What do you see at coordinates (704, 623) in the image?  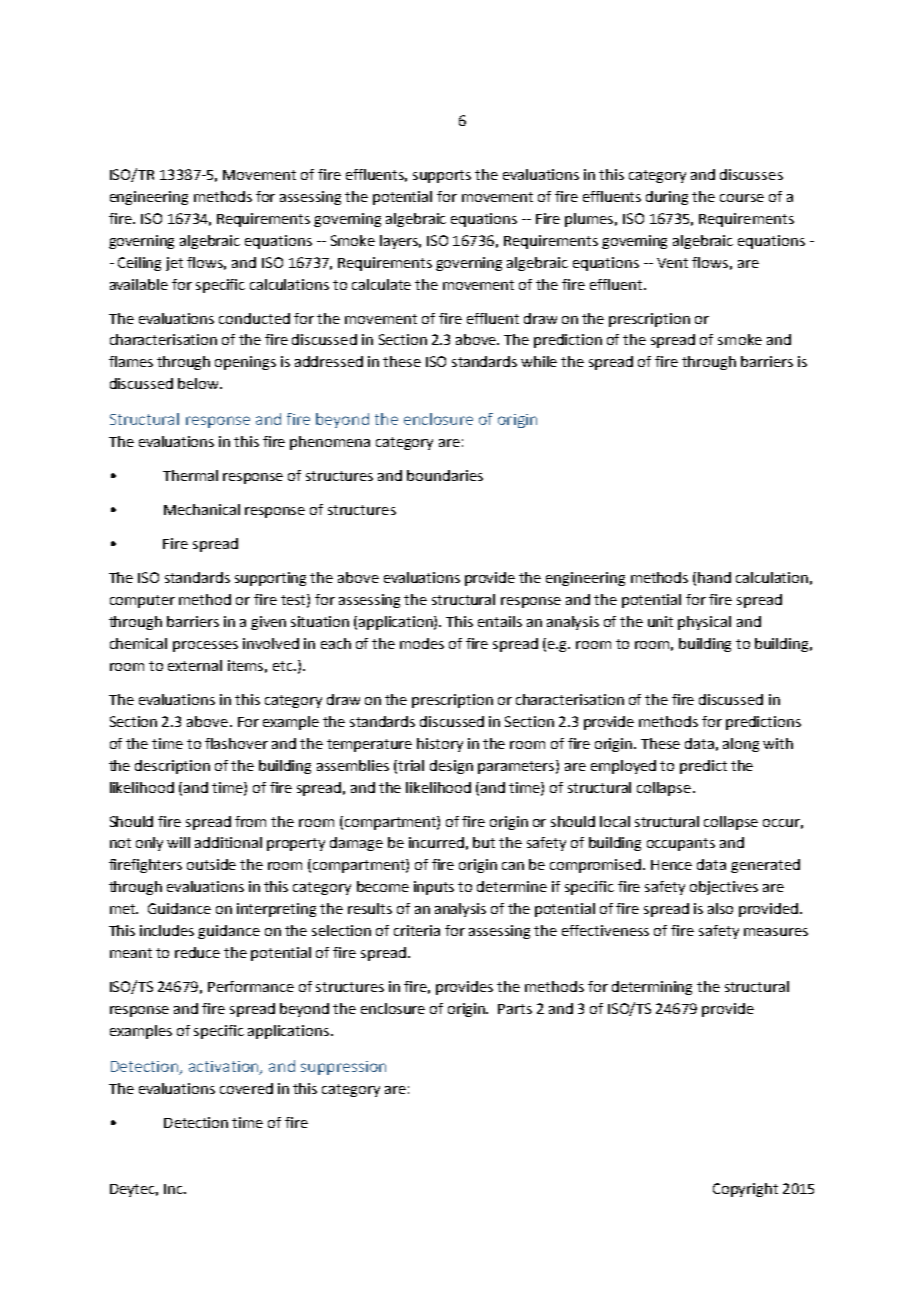 I see `physical` at bounding box center [704, 623].
